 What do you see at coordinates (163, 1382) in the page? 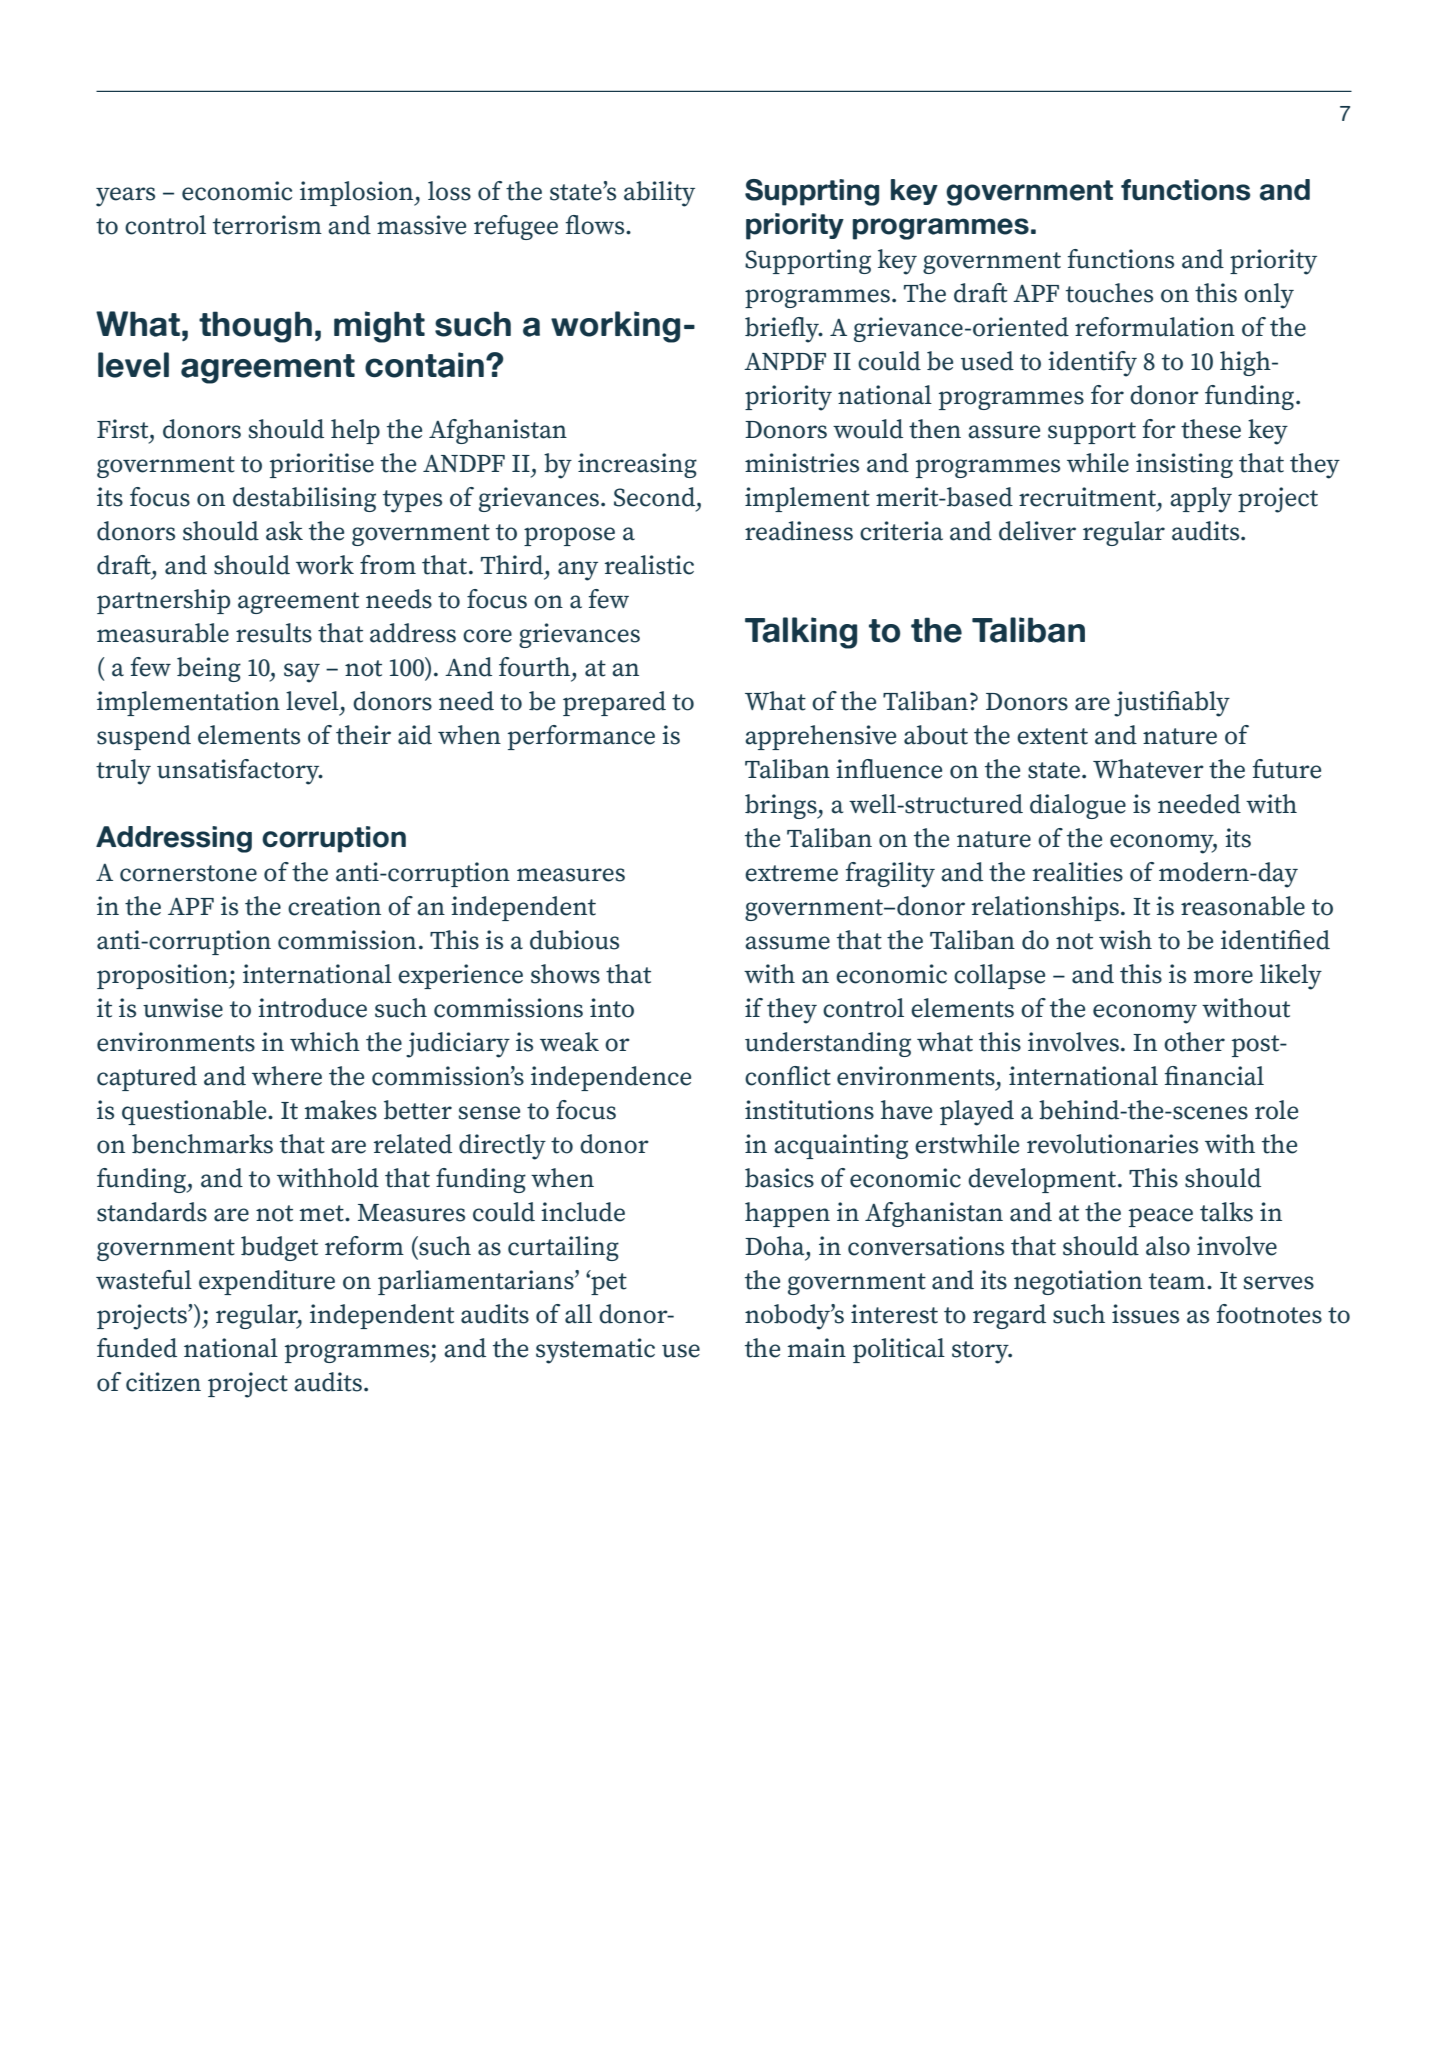
I see `citizen` at bounding box center [163, 1382].
